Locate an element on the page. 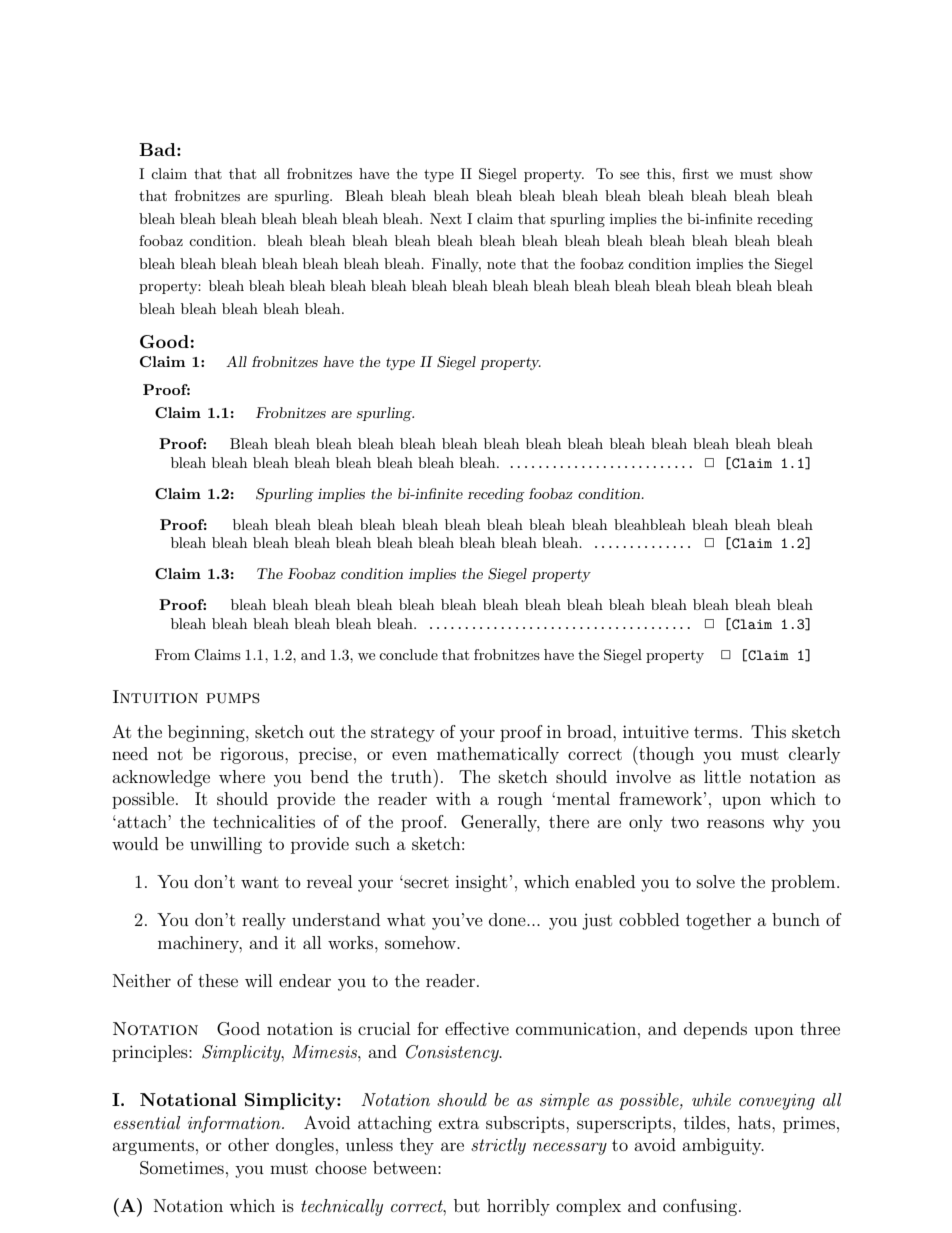 This page has height=1233, width=952. first is located at coordinates (696, 173).
